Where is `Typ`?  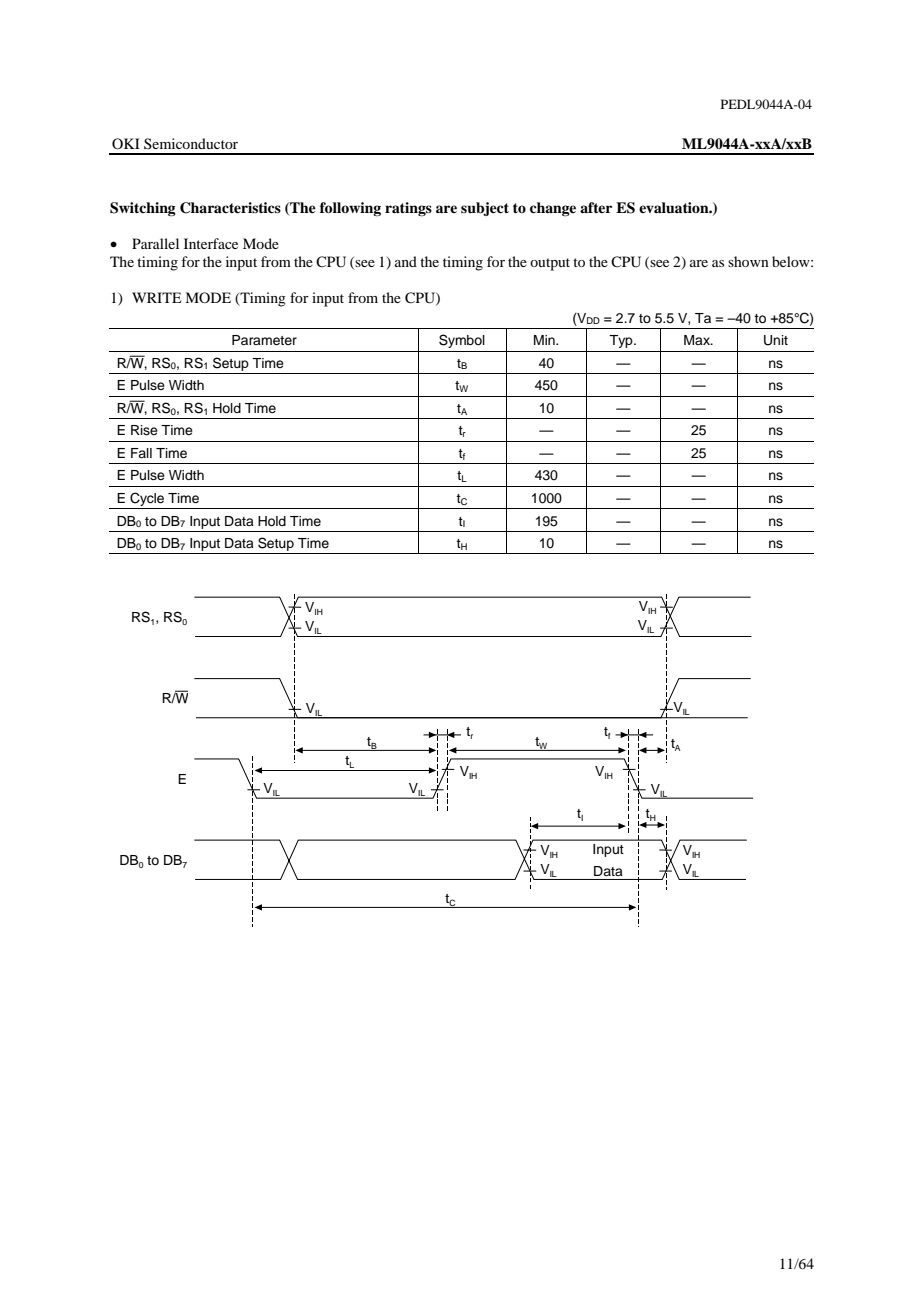 Typ is located at coordinates (622, 341).
